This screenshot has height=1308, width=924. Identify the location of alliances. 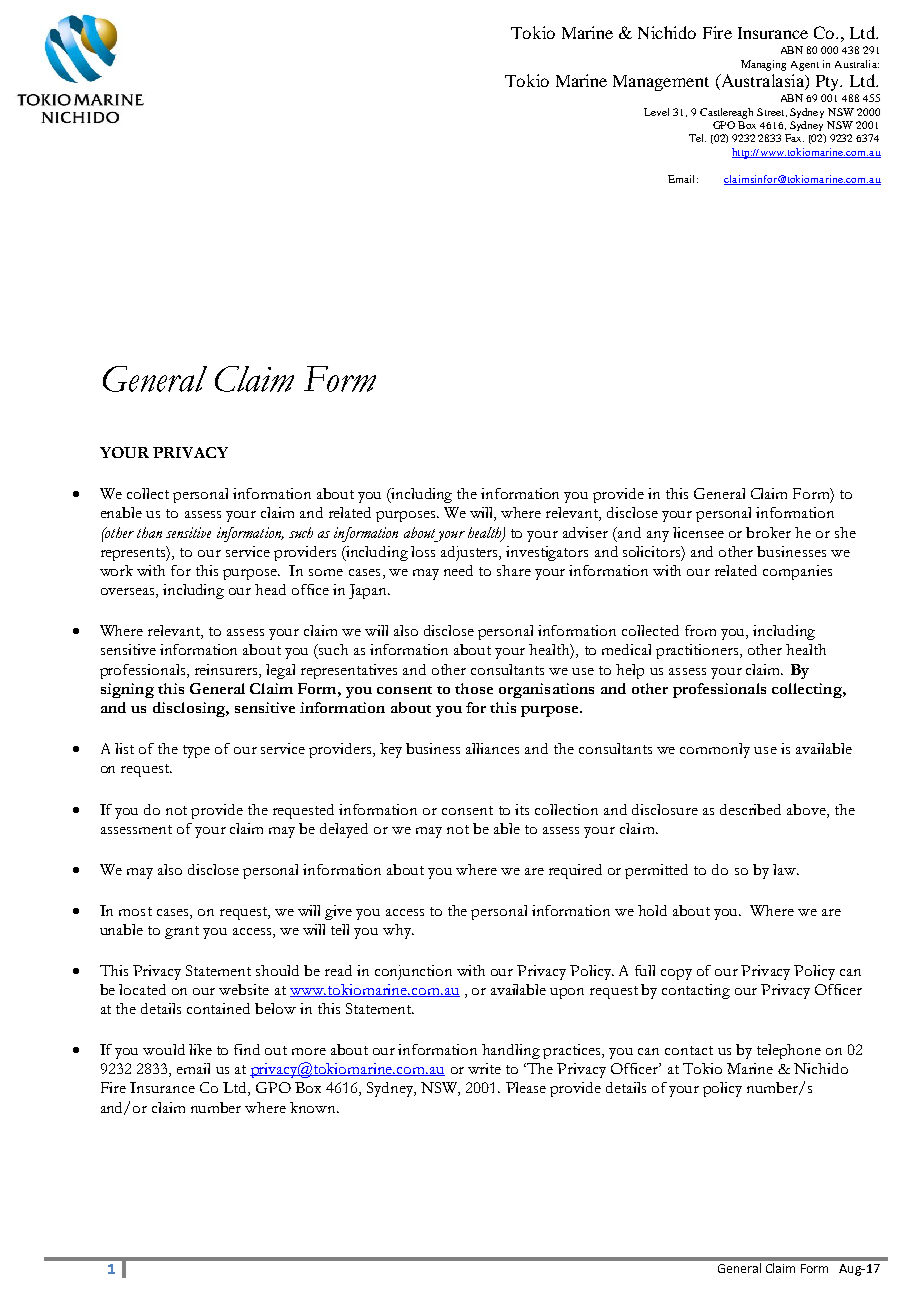
(492, 748).
